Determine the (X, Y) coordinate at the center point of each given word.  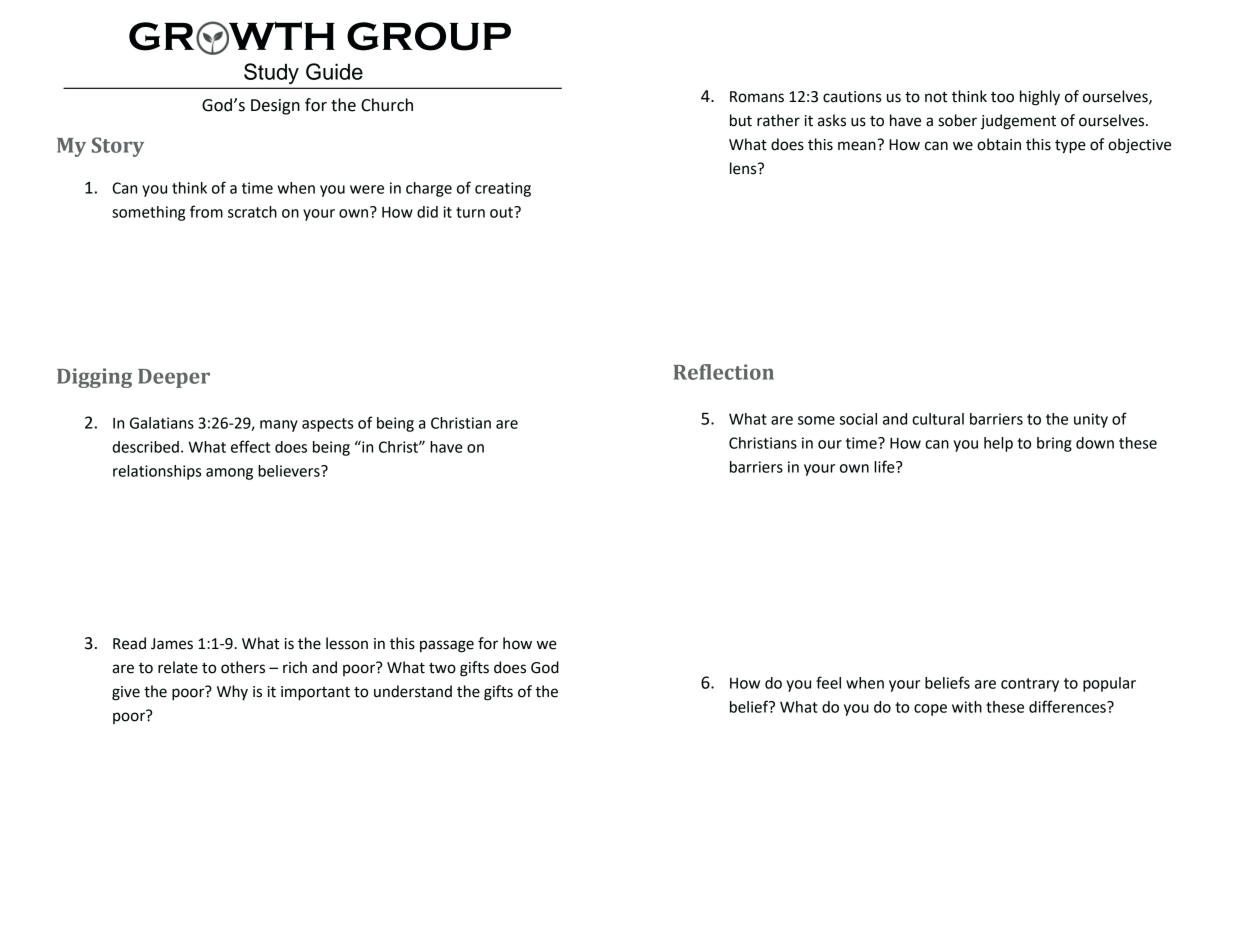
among (229, 474)
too (1002, 97)
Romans (757, 97)
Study (271, 73)
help (998, 444)
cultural (938, 419)
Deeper (174, 378)
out (502, 212)
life (885, 466)
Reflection (724, 372)
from (206, 211)
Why (232, 692)
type (1070, 147)
